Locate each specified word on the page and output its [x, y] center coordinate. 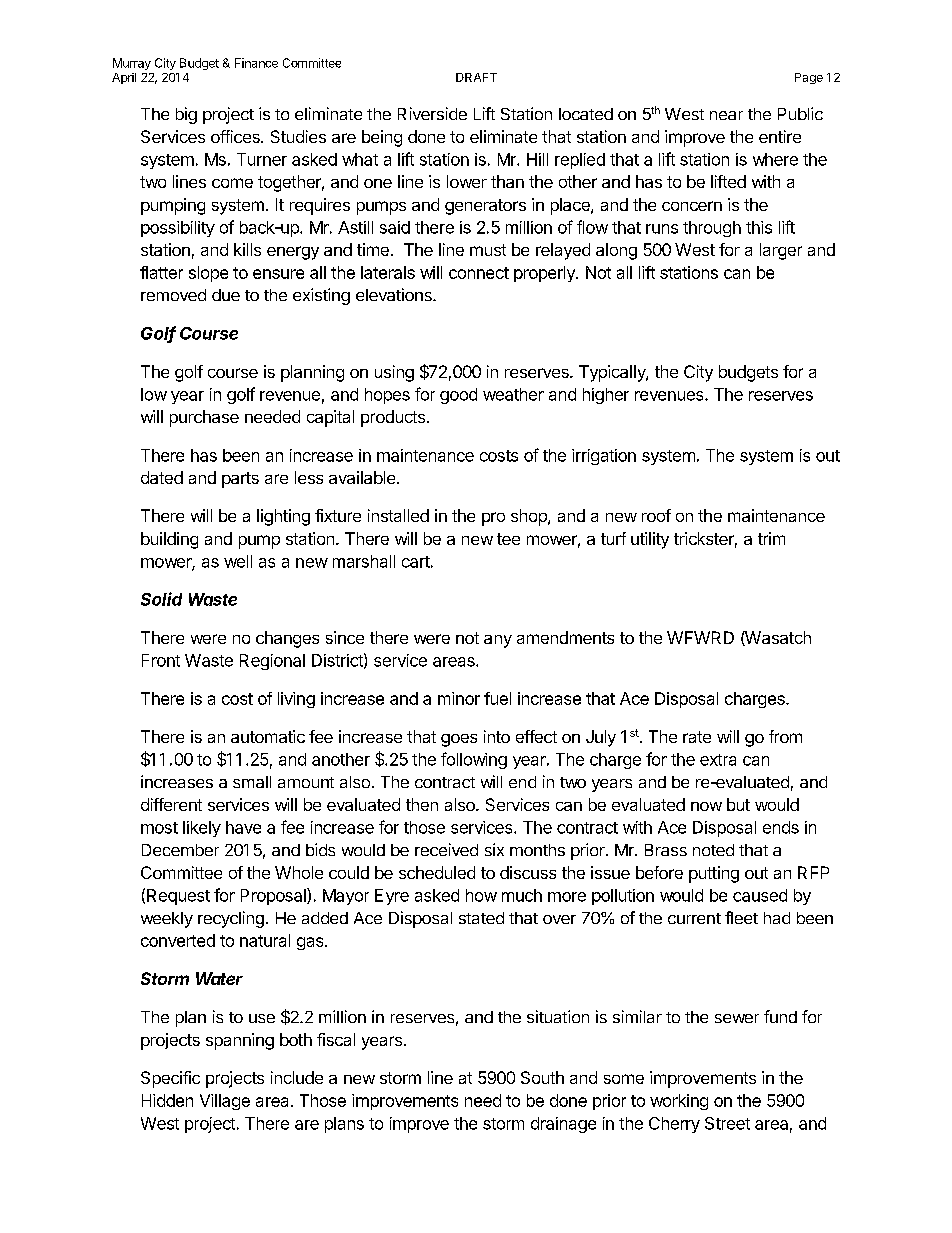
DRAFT [476, 77]
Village [225, 1102]
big [186, 115]
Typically [613, 373]
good [458, 396]
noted [713, 850]
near [726, 115]
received [446, 849]
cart [416, 562]
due [226, 295]
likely [202, 829]
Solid [161, 599]
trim [771, 538]
